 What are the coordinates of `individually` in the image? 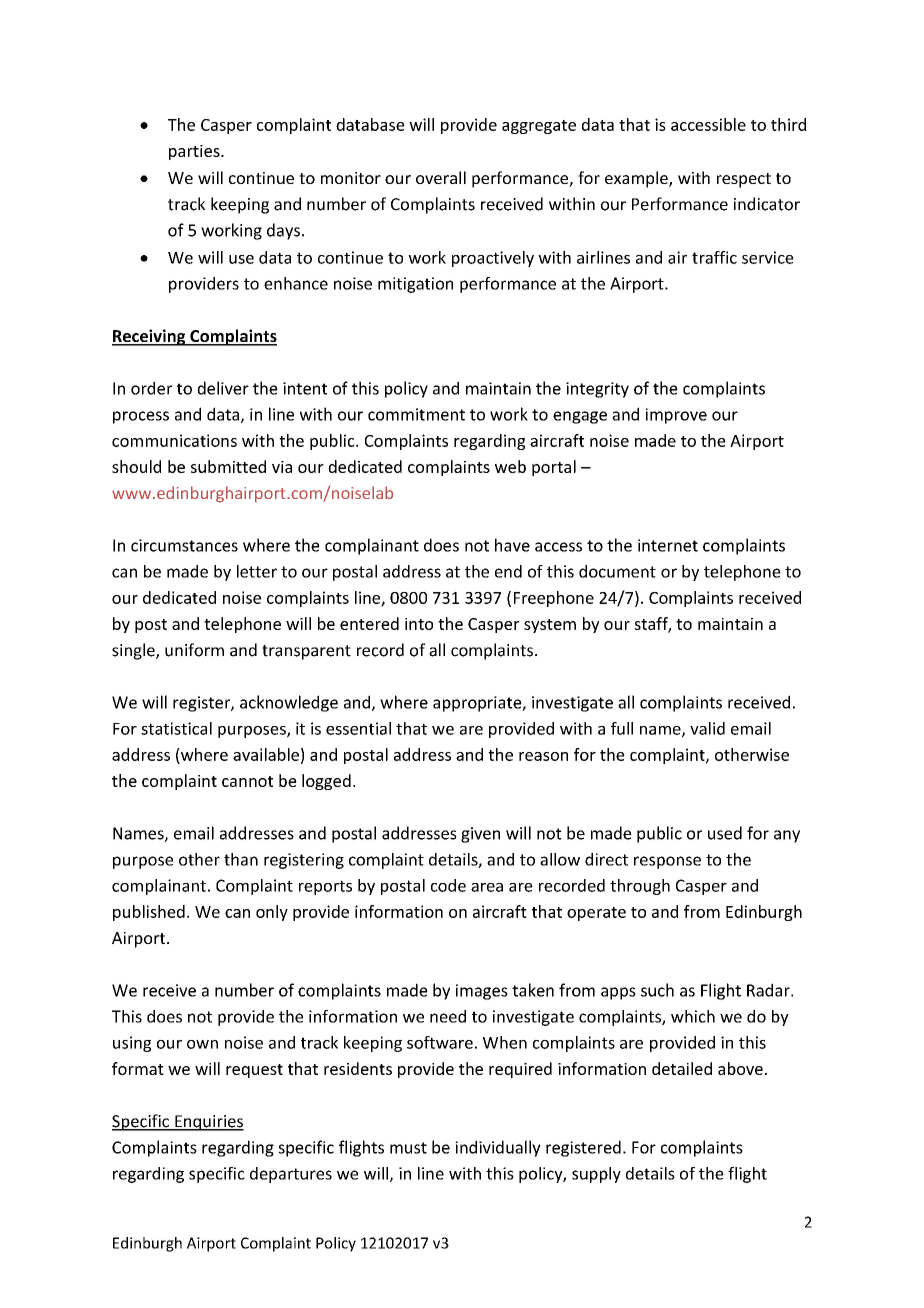 It's located at (498, 1148).
